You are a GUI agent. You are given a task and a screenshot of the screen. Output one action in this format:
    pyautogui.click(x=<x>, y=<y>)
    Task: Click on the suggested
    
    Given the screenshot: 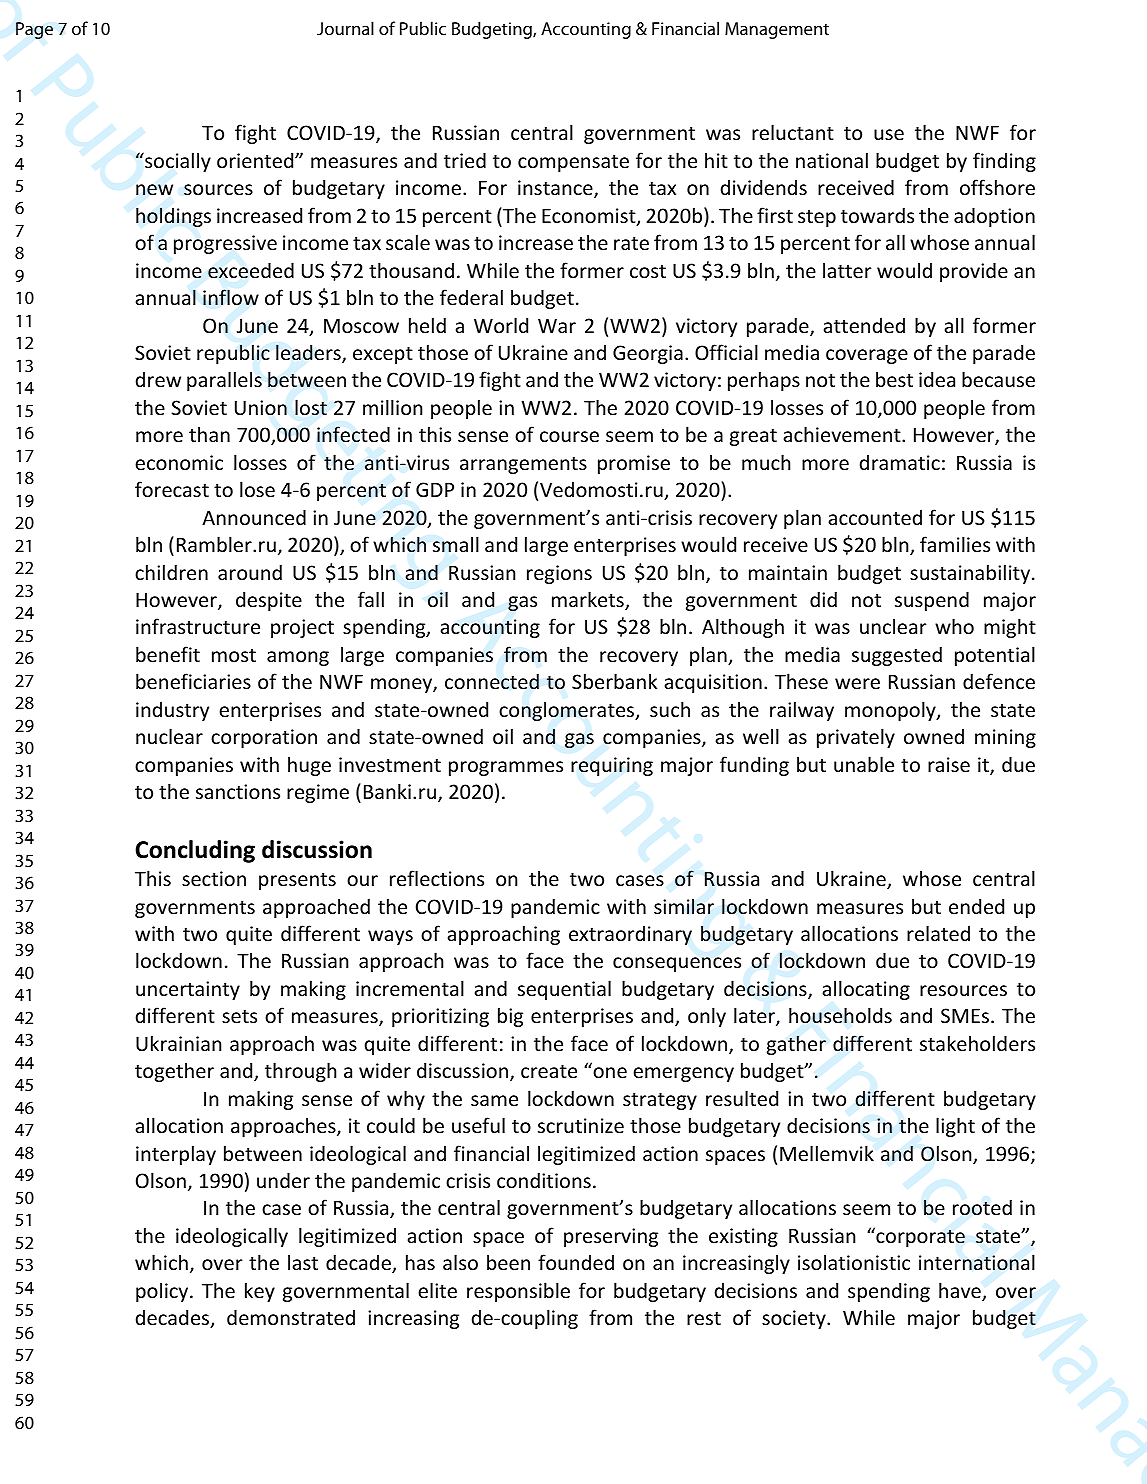 What is the action you would take?
    pyautogui.click(x=897, y=656)
